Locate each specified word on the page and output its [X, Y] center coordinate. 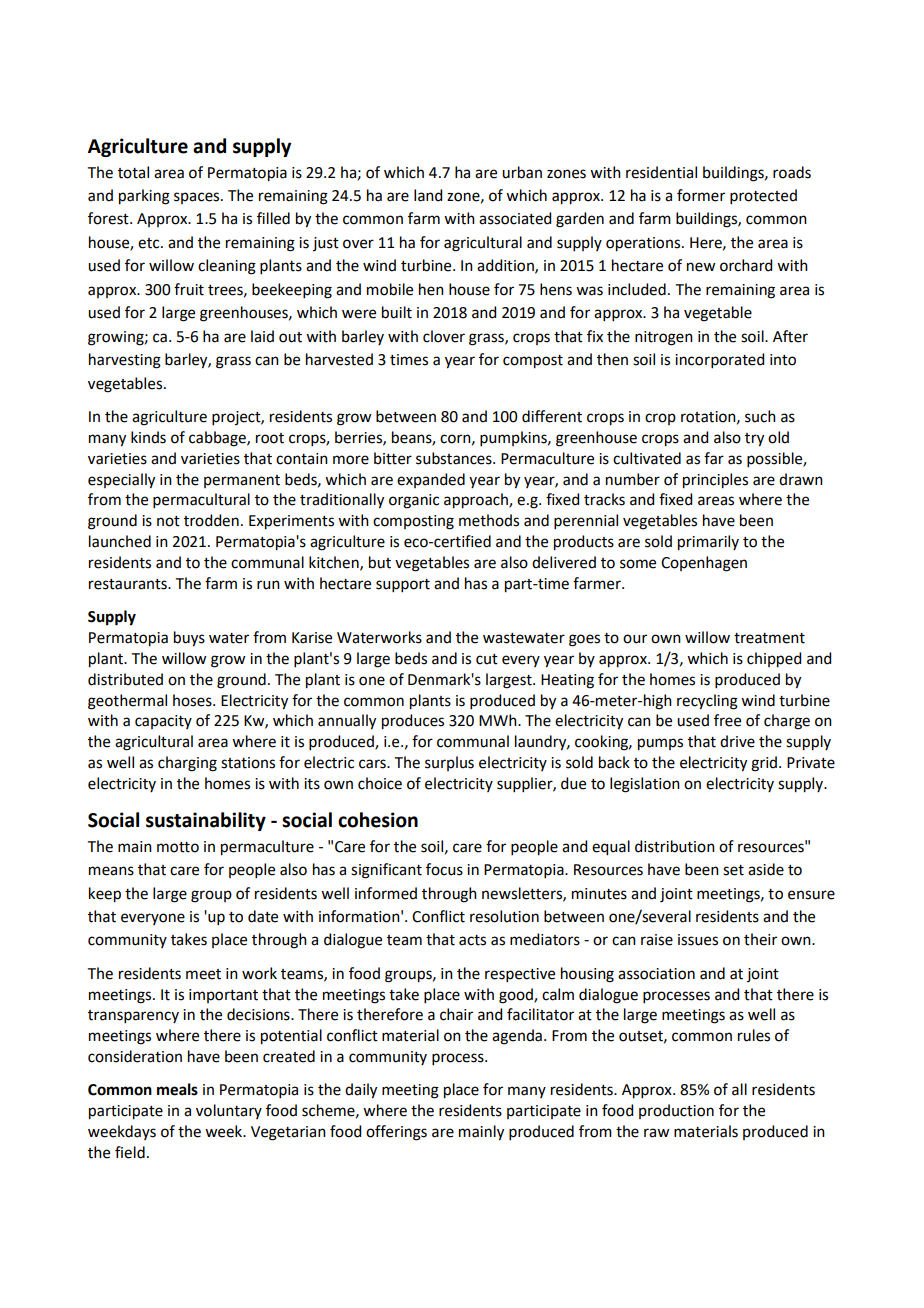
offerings [396, 1133]
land [428, 195]
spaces [198, 198]
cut [487, 659]
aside [766, 869]
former [701, 195]
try [754, 440]
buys [189, 639]
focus [444, 869]
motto [178, 847]
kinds [148, 437]
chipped [774, 660]
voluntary [229, 1111]
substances [455, 458]
